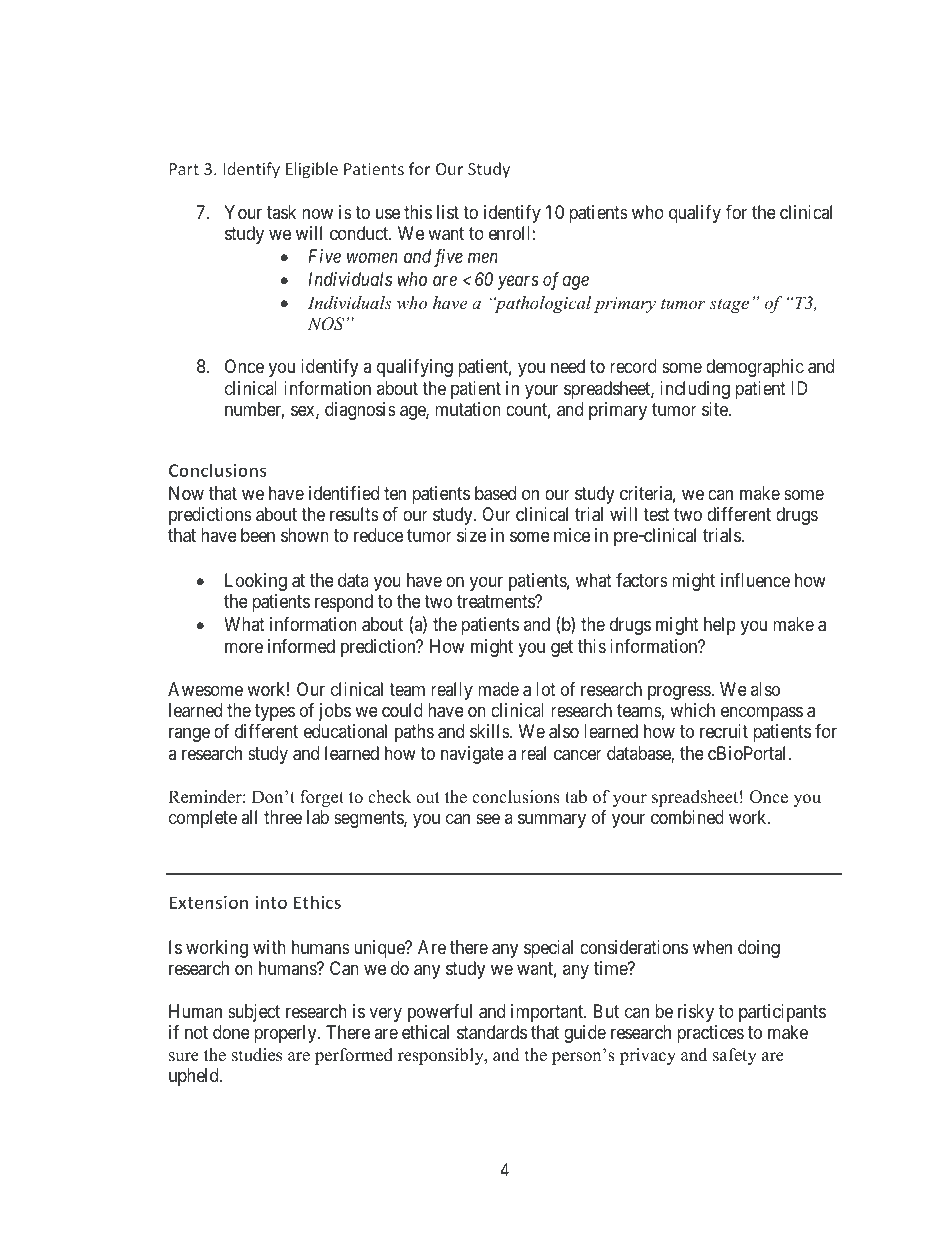  I want to click on task, so click(281, 212).
